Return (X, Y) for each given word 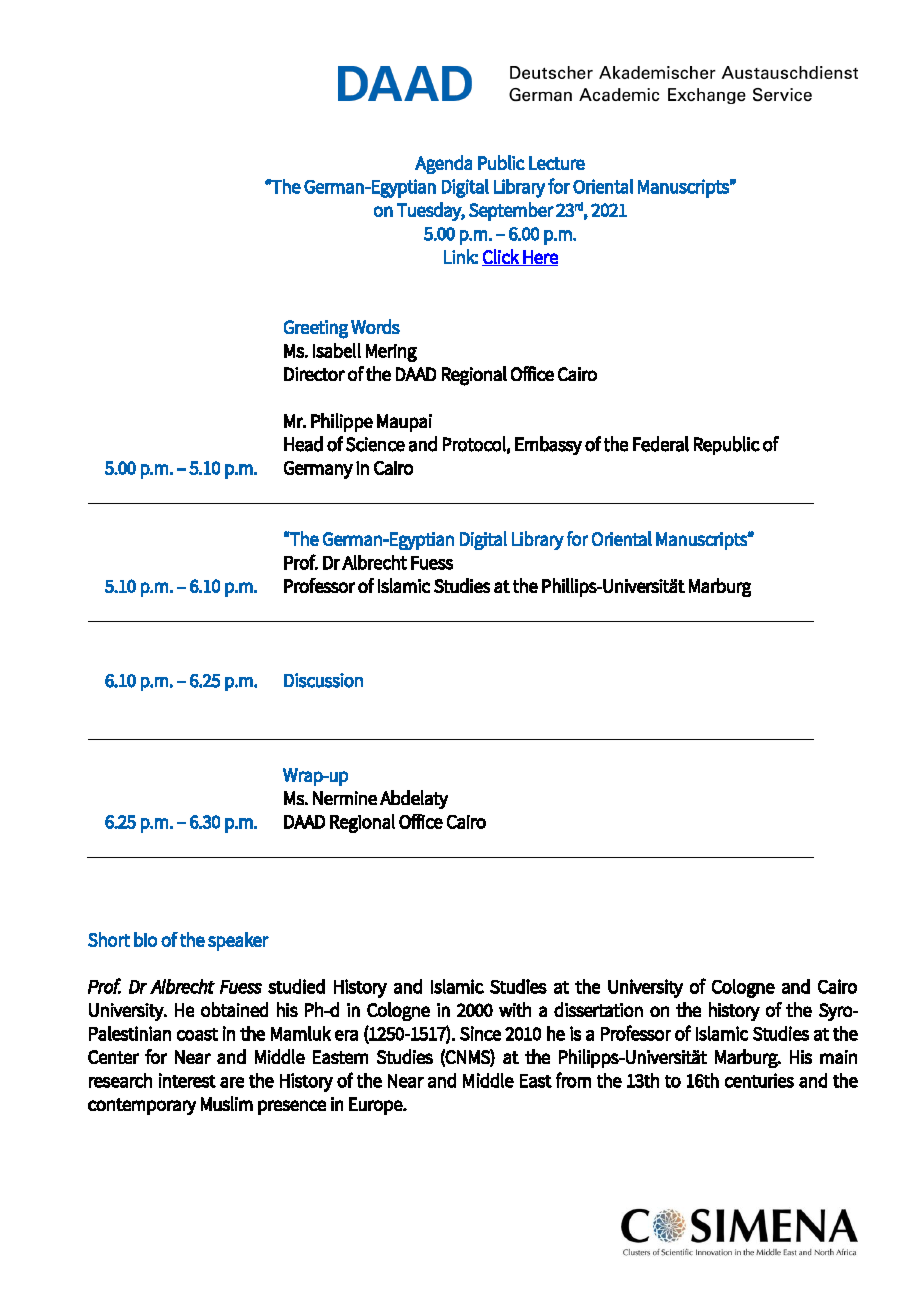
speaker (238, 941)
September (511, 211)
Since (480, 1033)
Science (375, 444)
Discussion (323, 680)
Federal (661, 444)
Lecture (557, 163)
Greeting (316, 329)
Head (303, 444)
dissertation (598, 1009)
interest (187, 1080)
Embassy (548, 445)
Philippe (342, 422)
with (515, 1009)
